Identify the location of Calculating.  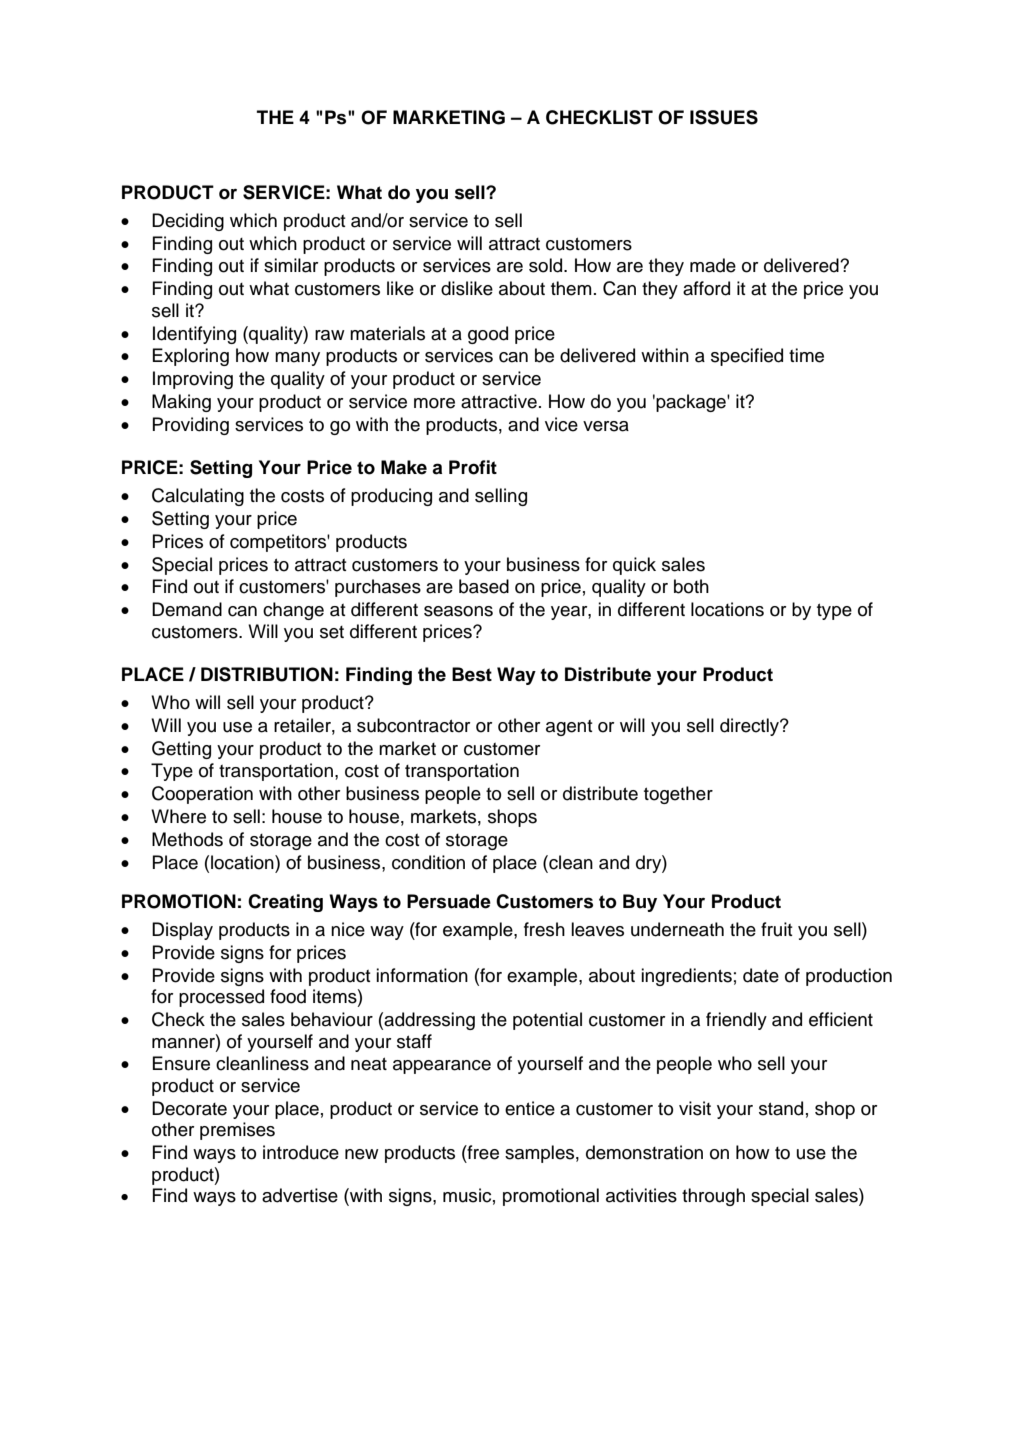
(198, 497).
